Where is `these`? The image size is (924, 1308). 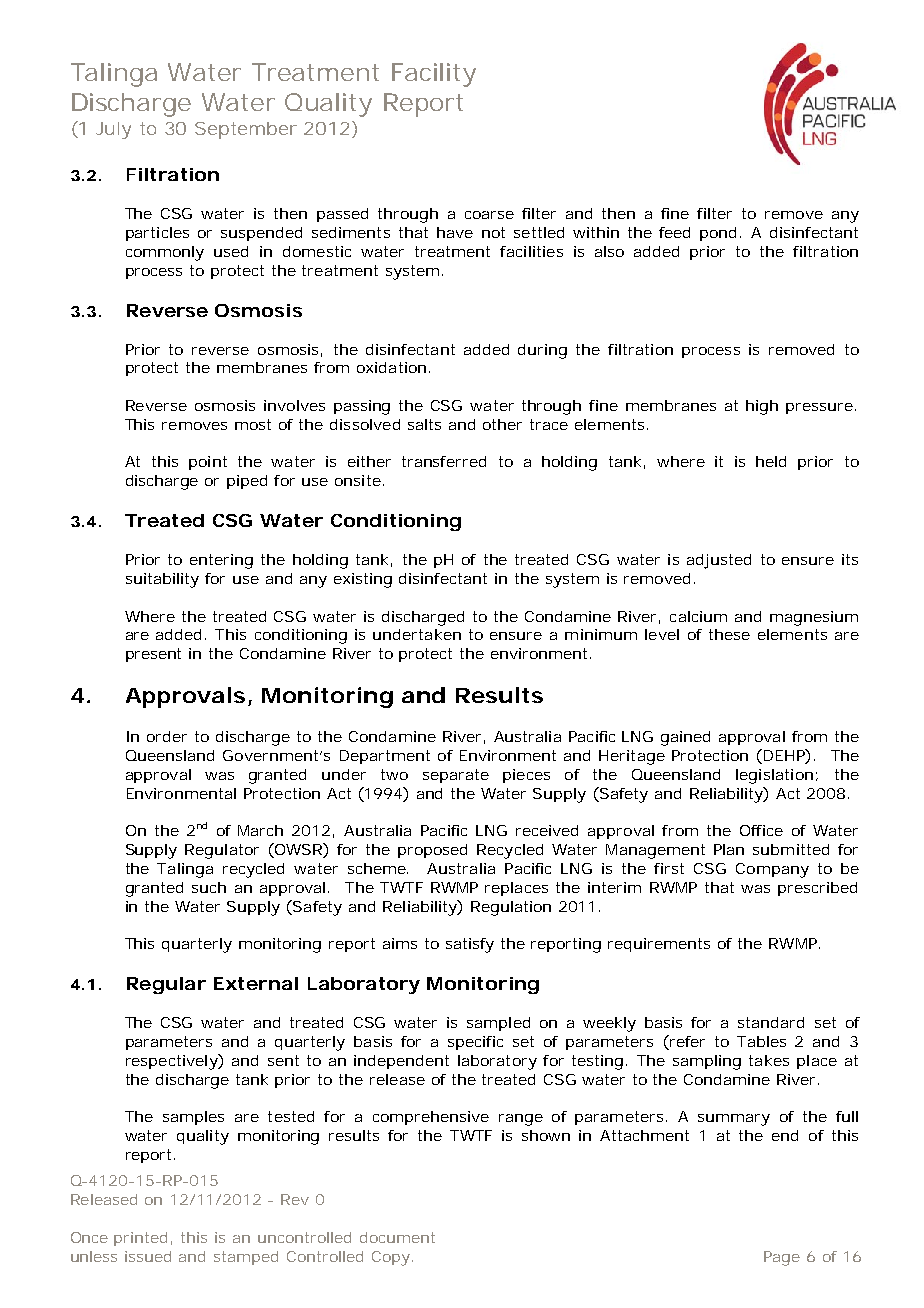 these is located at coordinates (729, 634).
